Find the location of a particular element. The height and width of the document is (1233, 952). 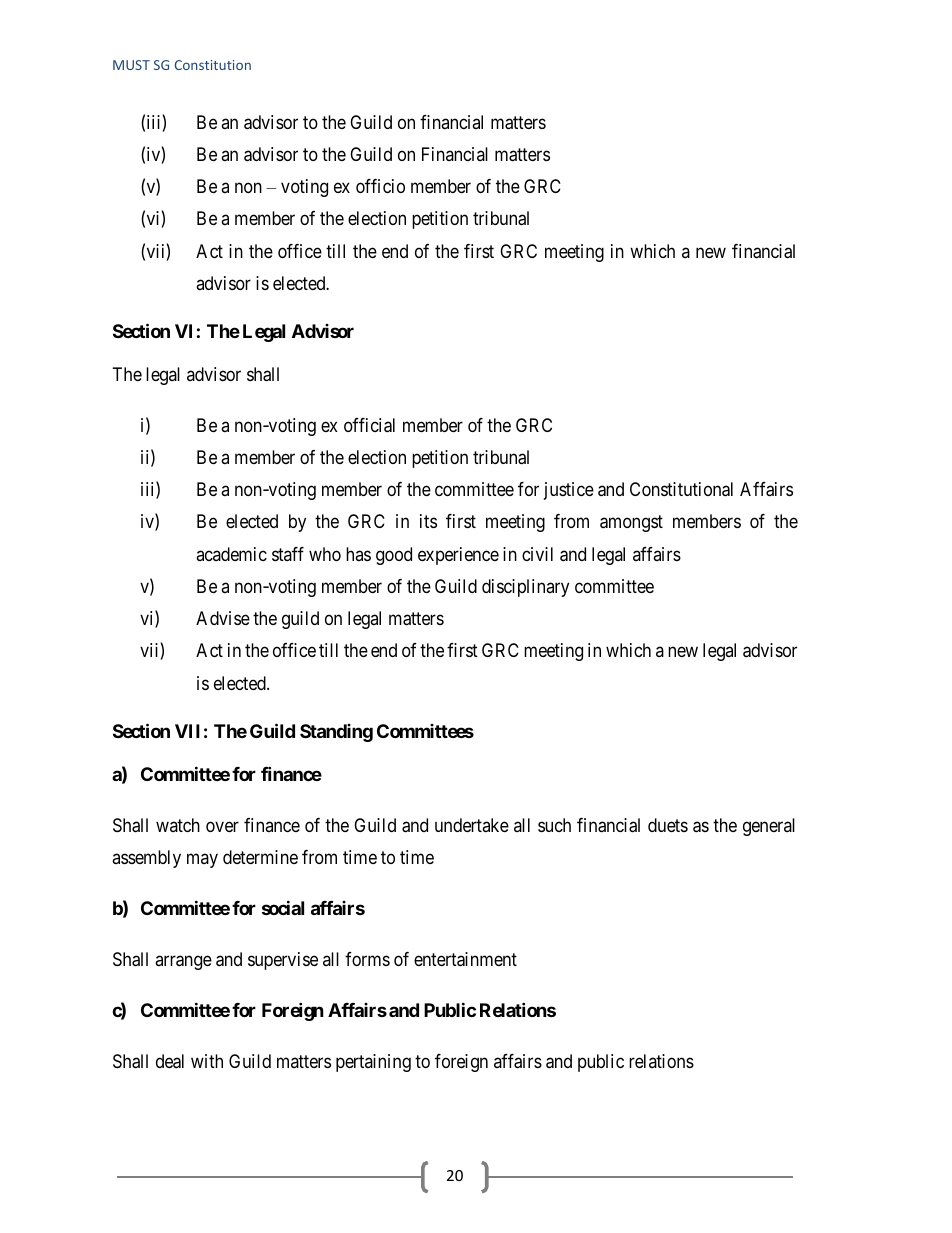

with is located at coordinates (207, 1061).
